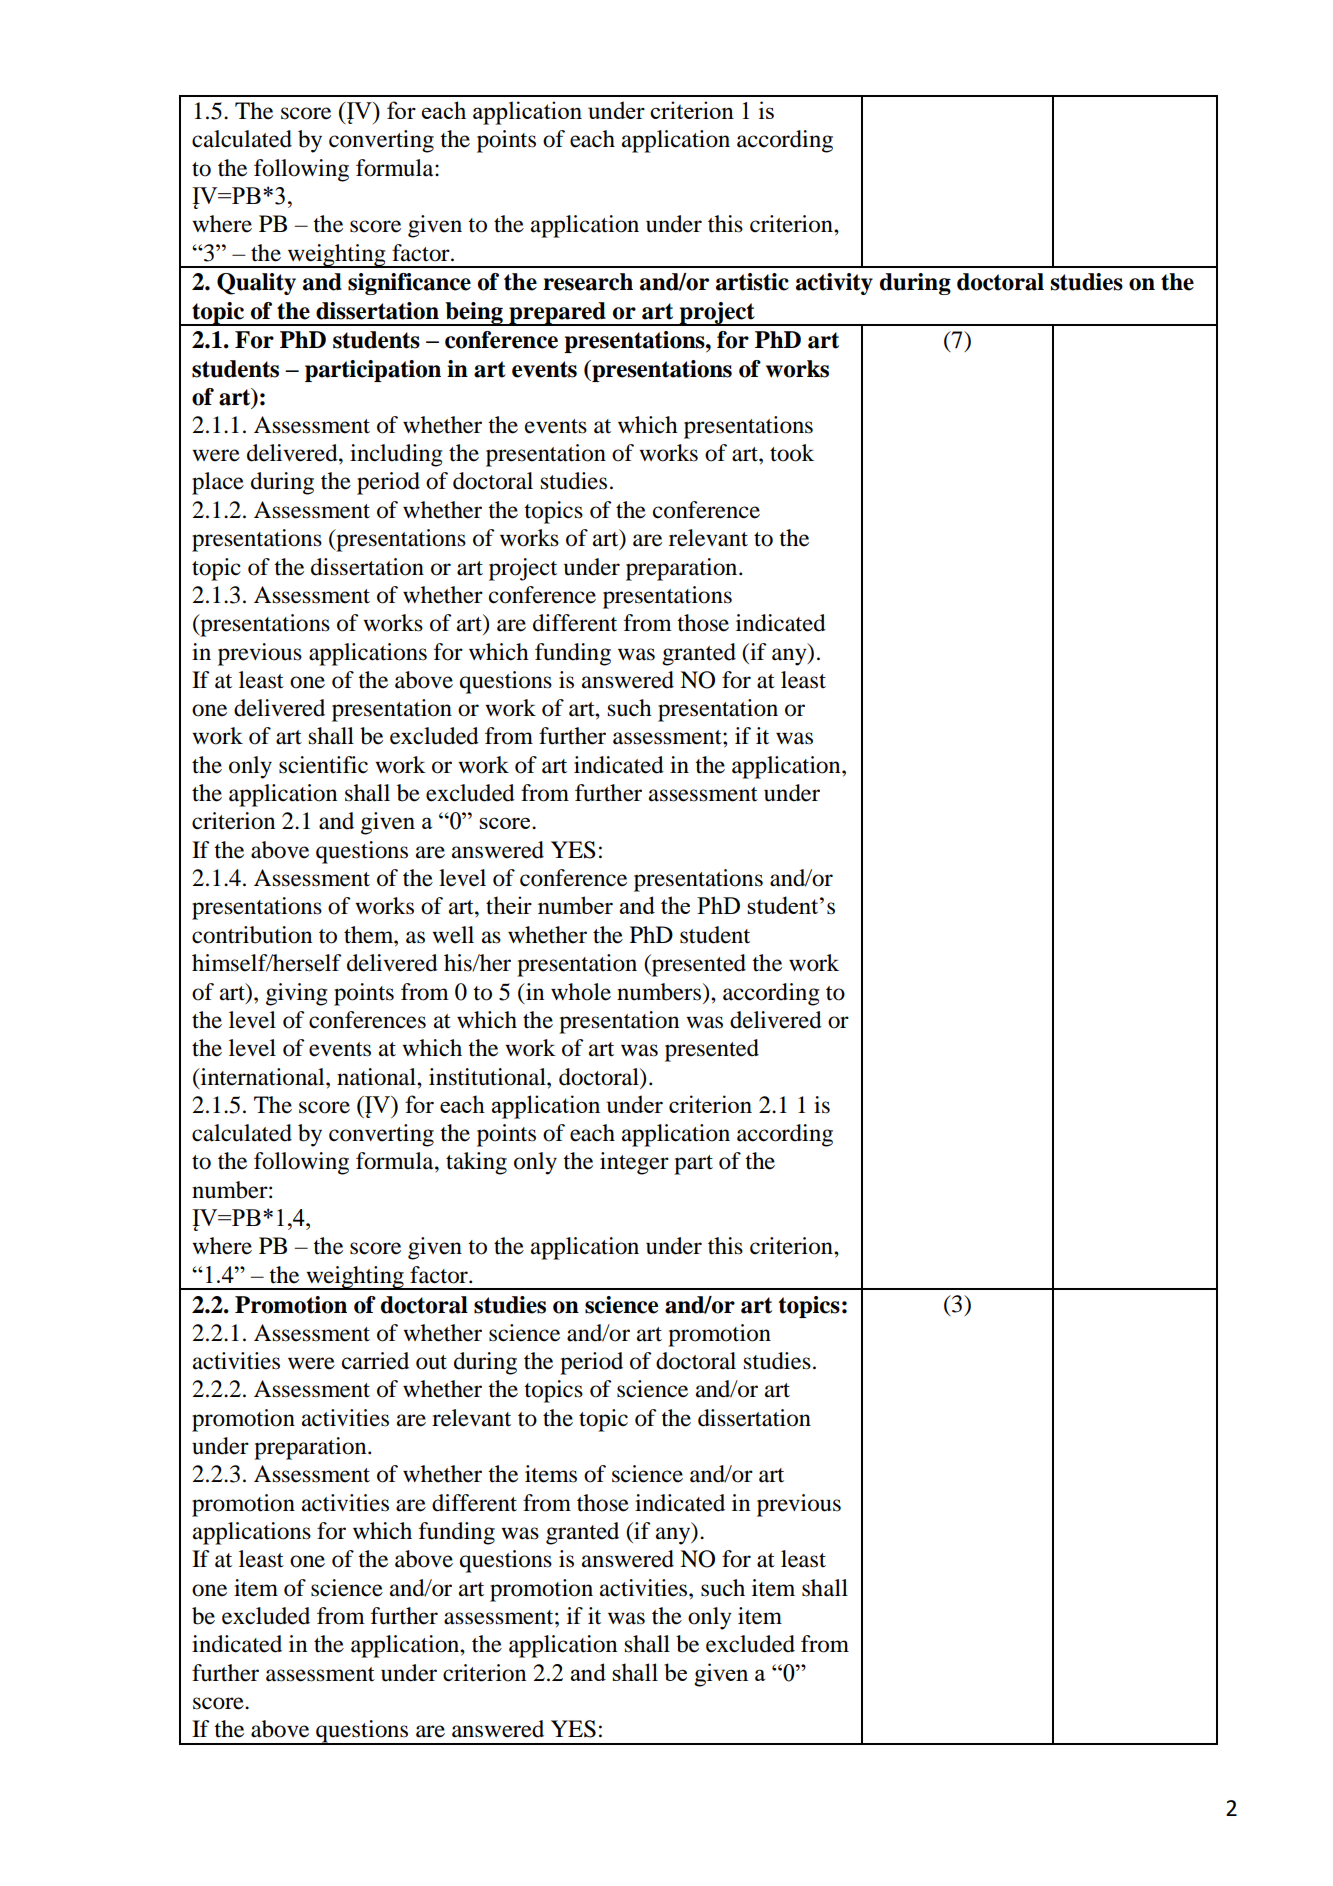 Image resolution: width=1333 pixels, height=1886 pixels. I want to click on whole, so click(581, 992).
